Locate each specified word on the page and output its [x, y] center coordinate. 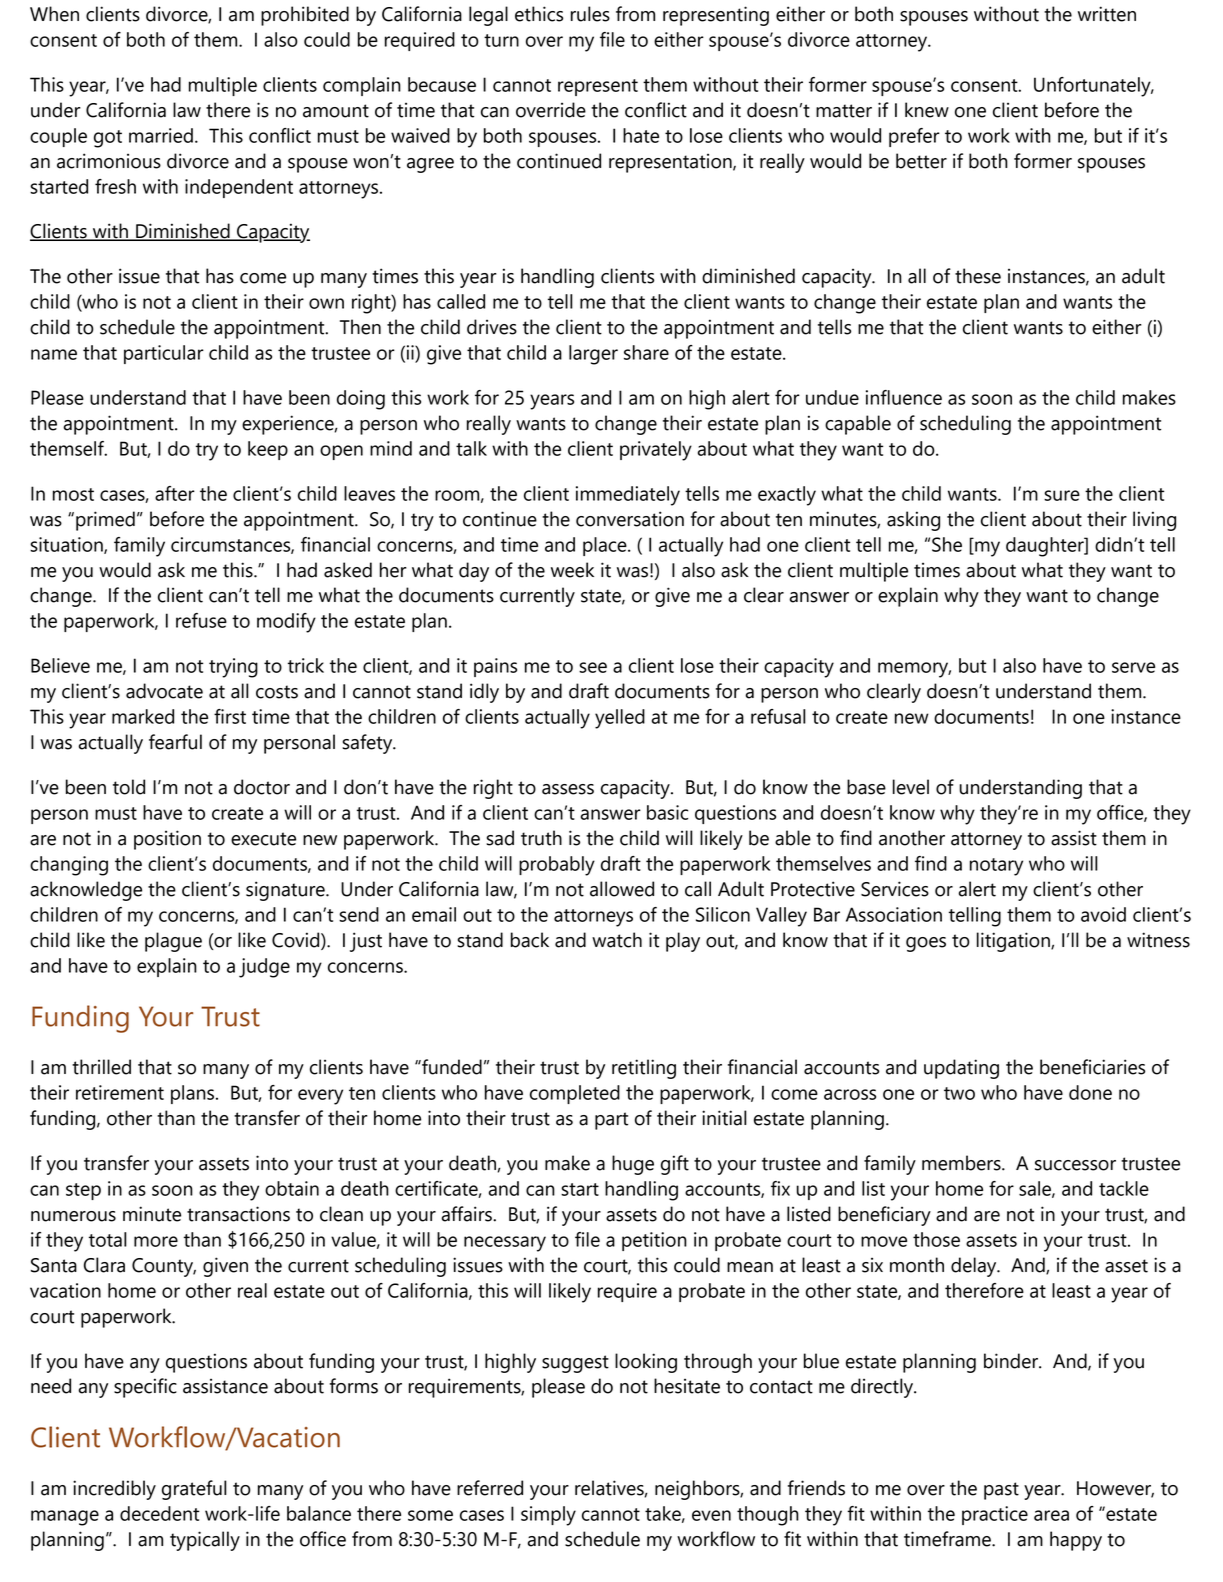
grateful [194, 1490]
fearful [175, 742]
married [161, 135]
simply [548, 1516]
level [911, 787]
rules [590, 14]
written [1107, 14]
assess [568, 789]
